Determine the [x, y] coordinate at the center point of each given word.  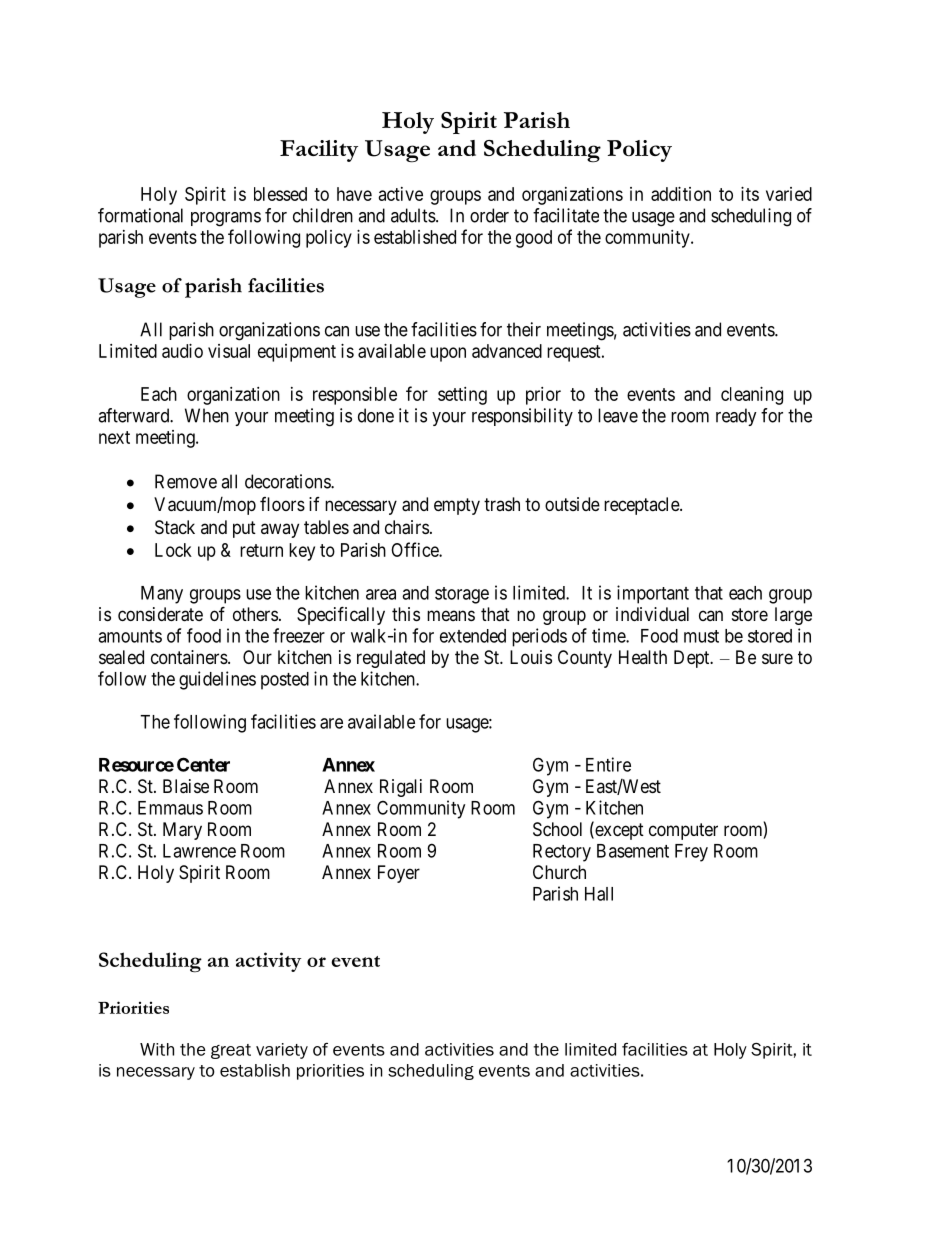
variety [282, 1051]
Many [162, 595]
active [401, 194]
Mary [182, 831]
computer [683, 831]
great [231, 1051]
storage [462, 595]
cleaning [752, 396]
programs [226, 219]
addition [681, 194]
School [557, 829]
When [207, 415]
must [701, 636]
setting [462, 396]
